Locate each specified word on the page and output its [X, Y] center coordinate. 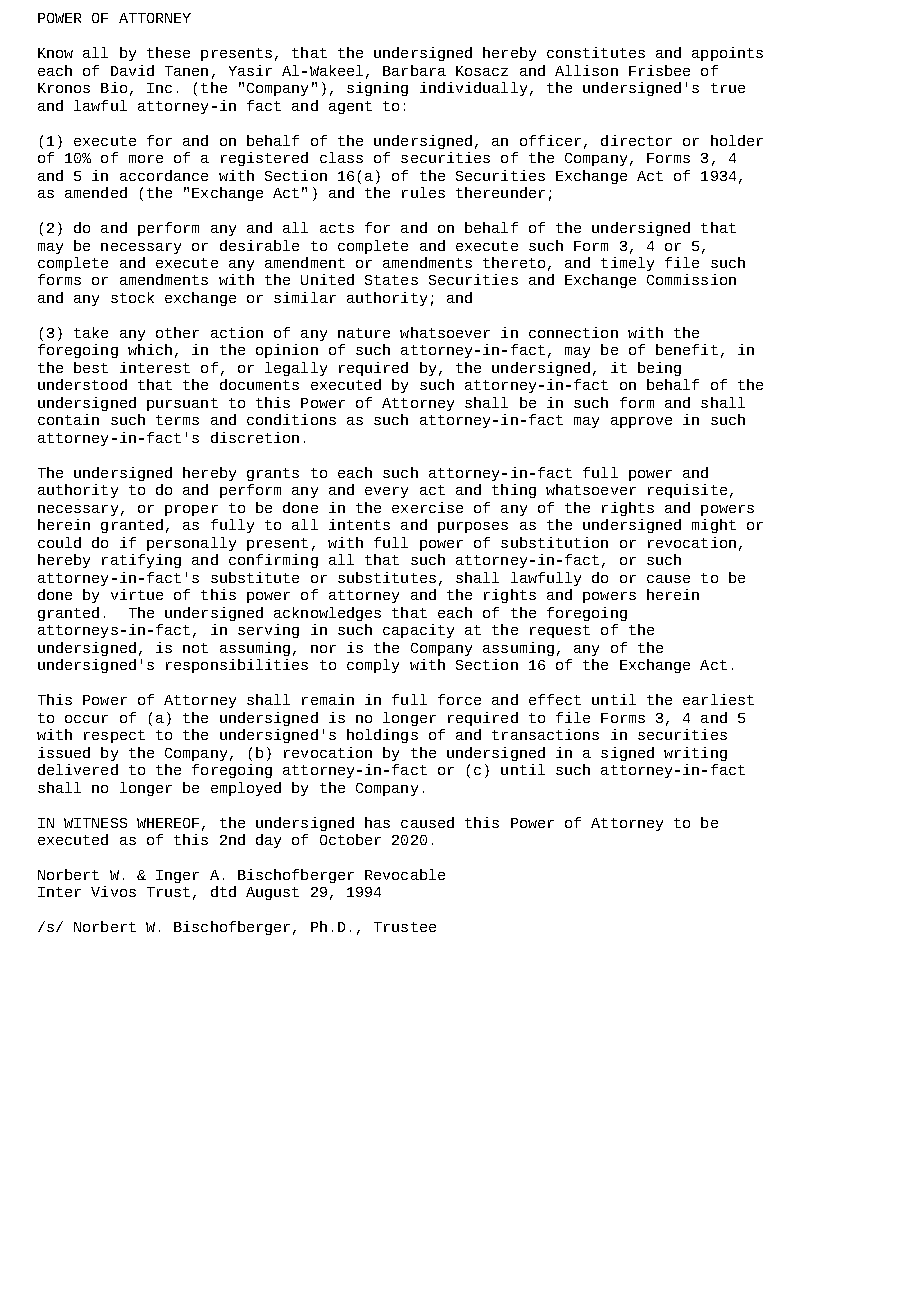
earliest [718, 699]
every [386, 492]
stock [132, 297]
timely [627, 264]
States [391, 280]
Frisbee [659, 70]
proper [191, 510]
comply [373, 666]
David [132, 70]
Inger [177, 876]
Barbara [414, 70]
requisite [687, 491]
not [195, 648]
